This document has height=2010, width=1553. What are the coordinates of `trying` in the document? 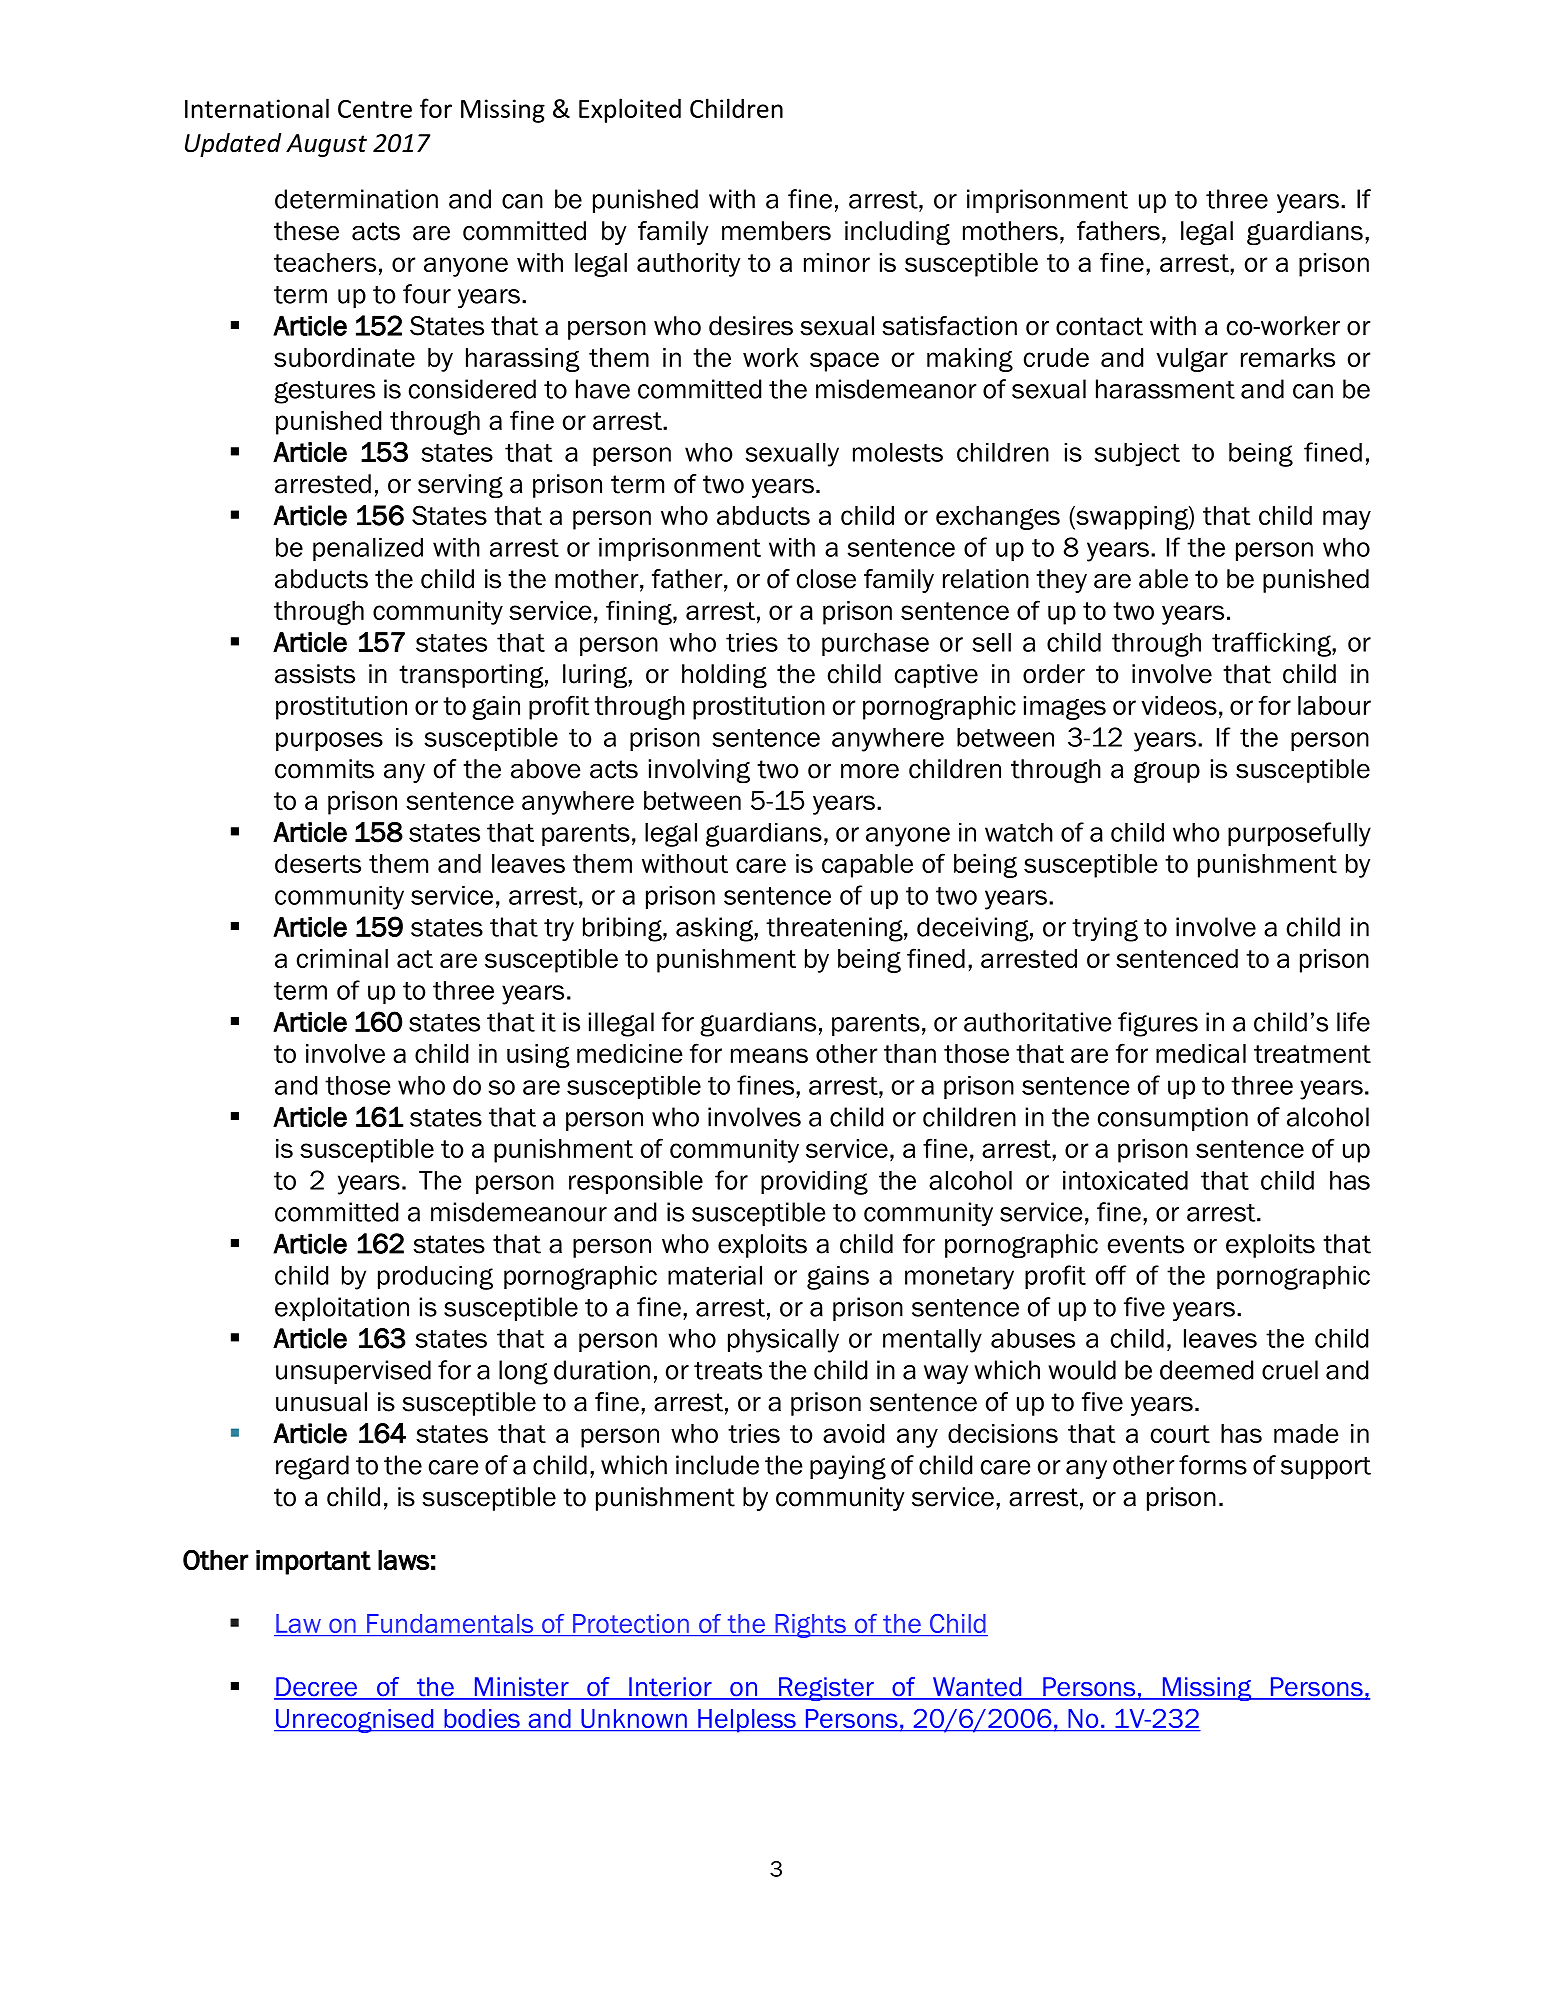 It's located at (1105, 929).
